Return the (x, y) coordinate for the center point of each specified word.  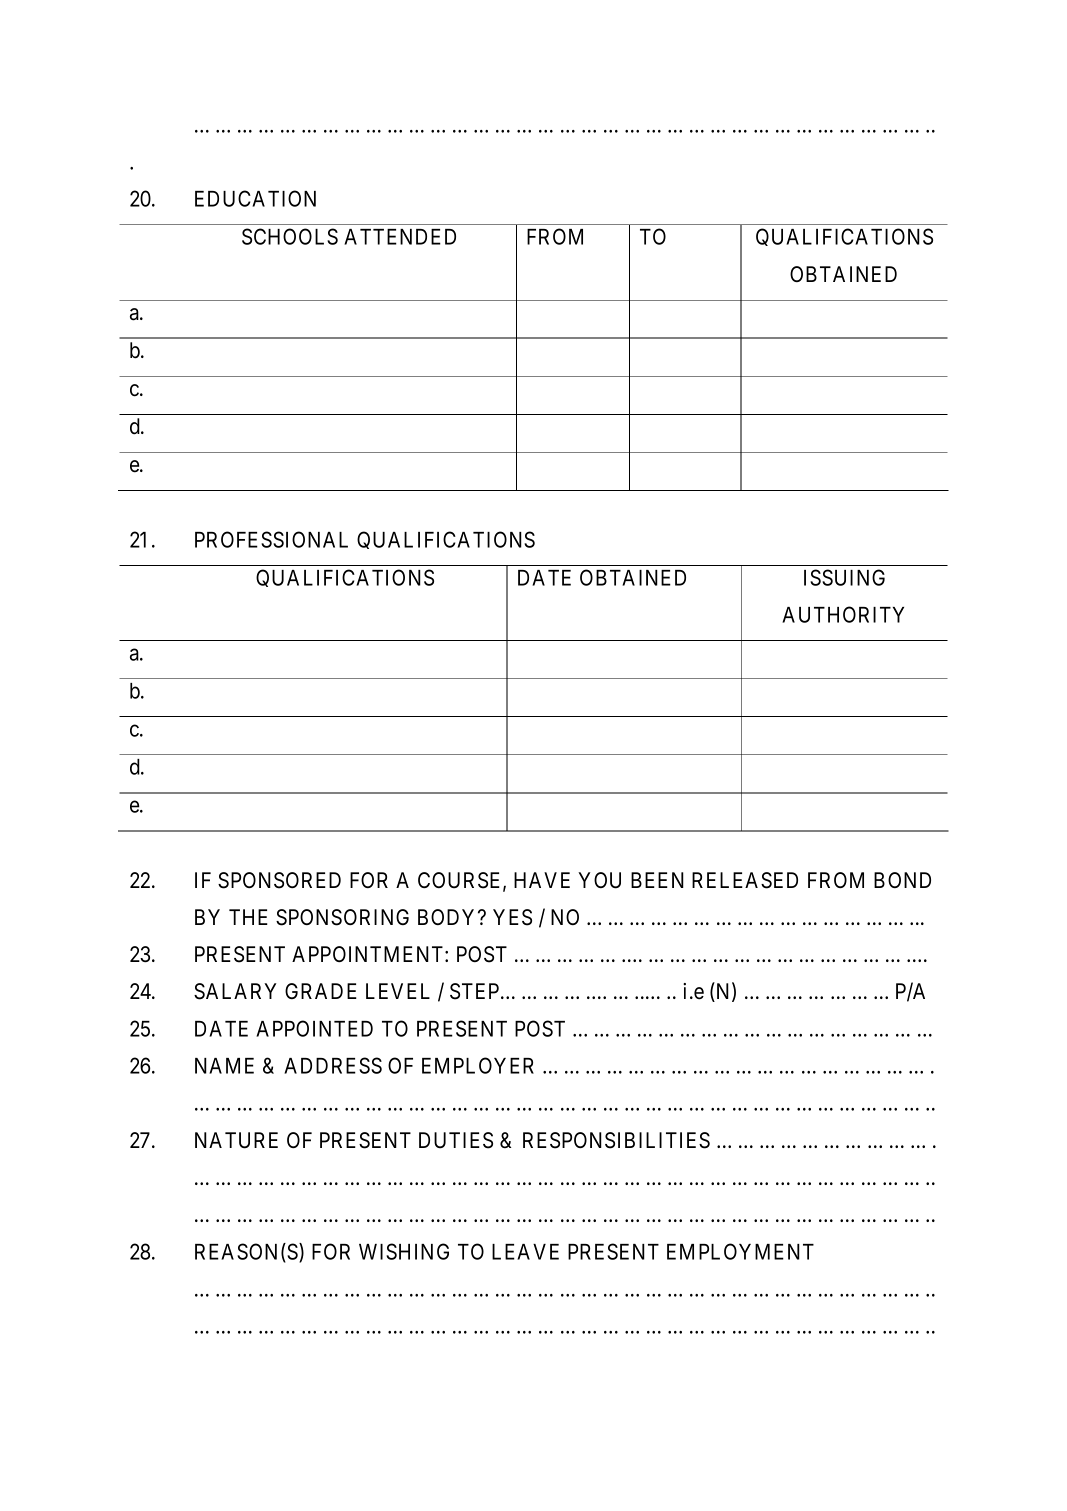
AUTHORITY (843, 614)
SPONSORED (279, 880)
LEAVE (525, 1252)
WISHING (404, 1251)
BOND (902, 880)
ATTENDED (400, 237)
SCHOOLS (290, 236)
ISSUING (844, 577)
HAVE (542, 880)
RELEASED (745, 880)
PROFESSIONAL (271, 539)
